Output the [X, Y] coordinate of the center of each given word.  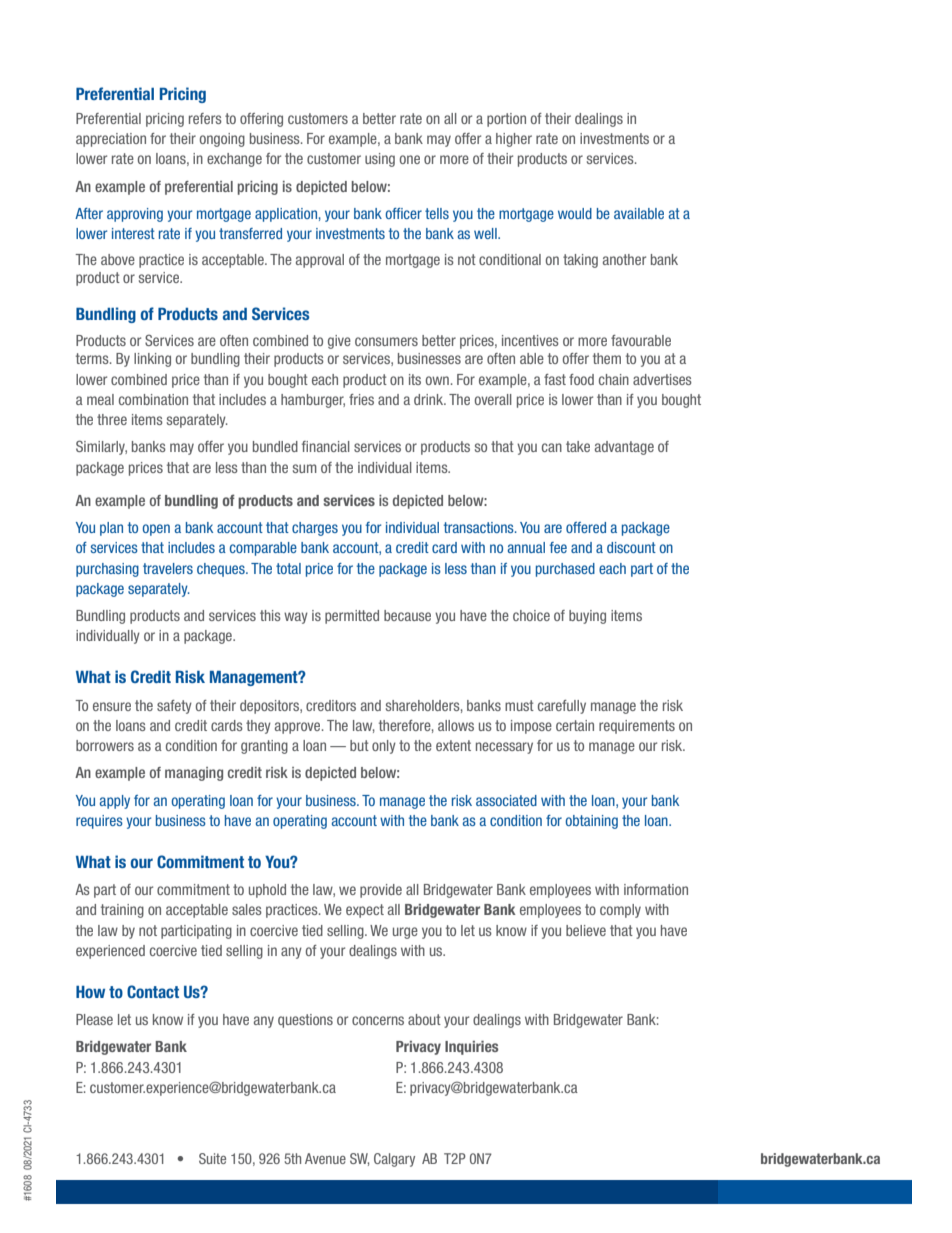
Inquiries [471, 1048]
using [380, 160]
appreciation [111, 140]
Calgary [394, 1160]
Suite [212, 1158]
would [575, 213]
